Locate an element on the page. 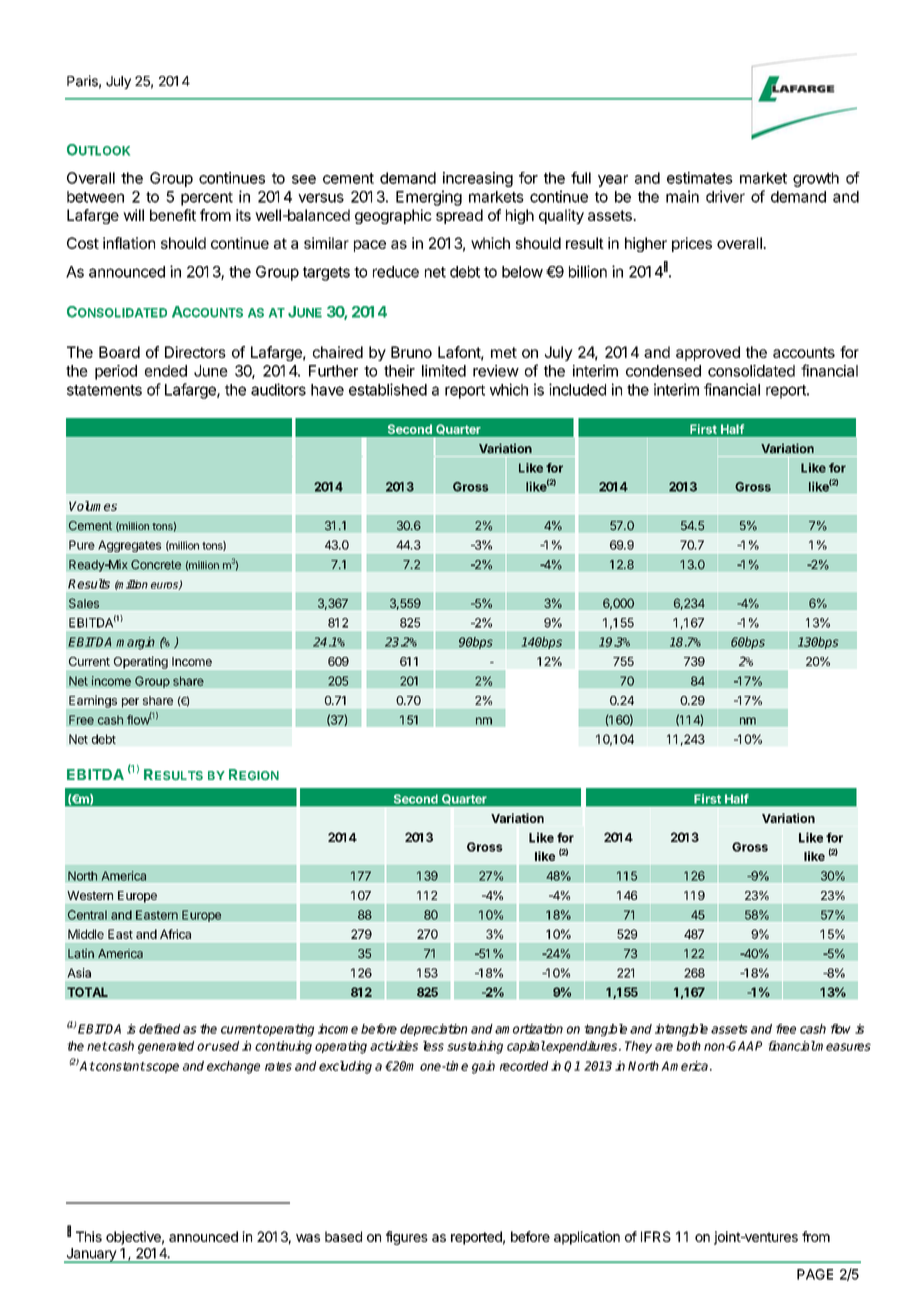 This image has height=1308, width=924. Earnings is located at coordinates (93, 701).
